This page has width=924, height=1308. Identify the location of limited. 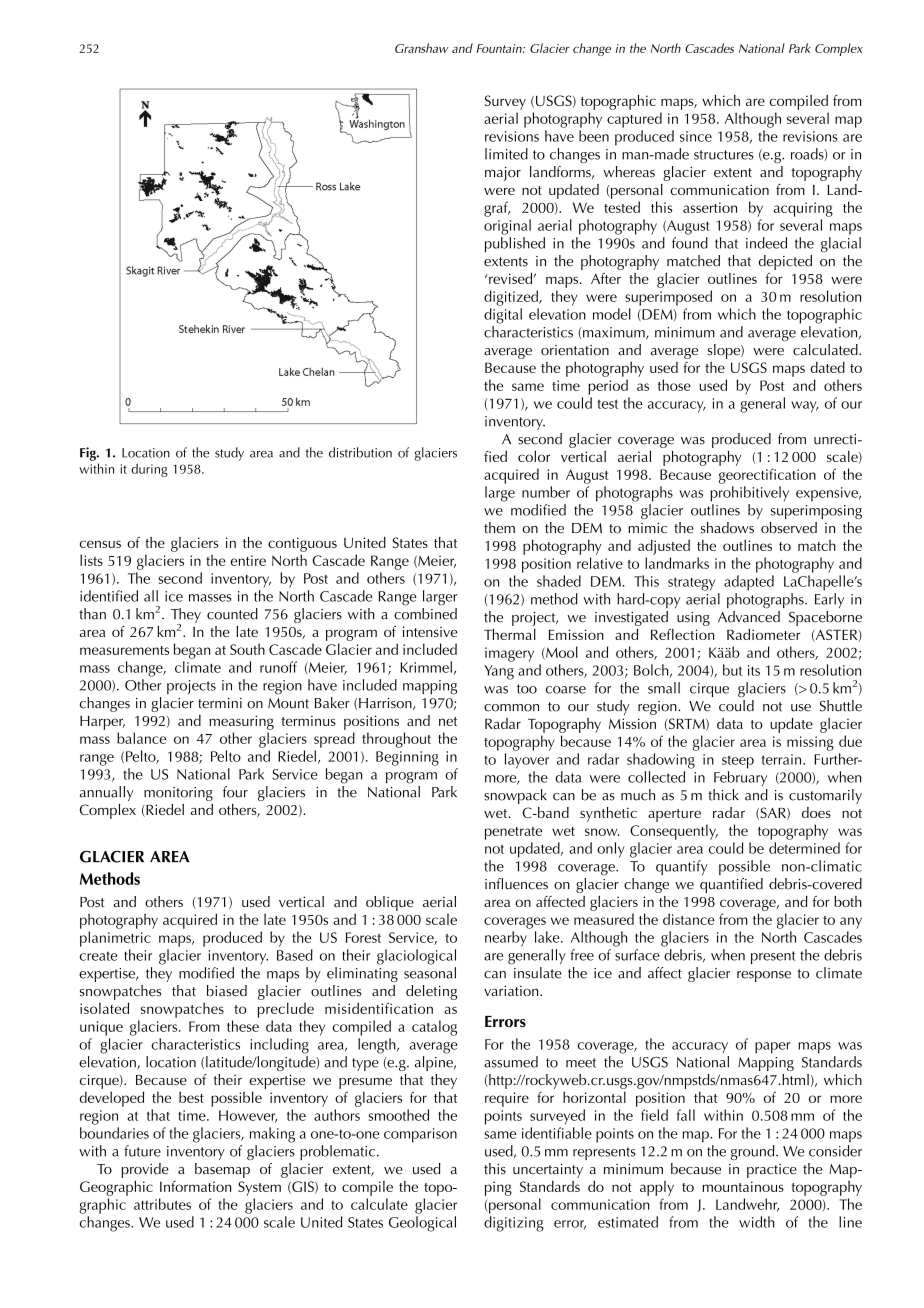
(506, 154).
